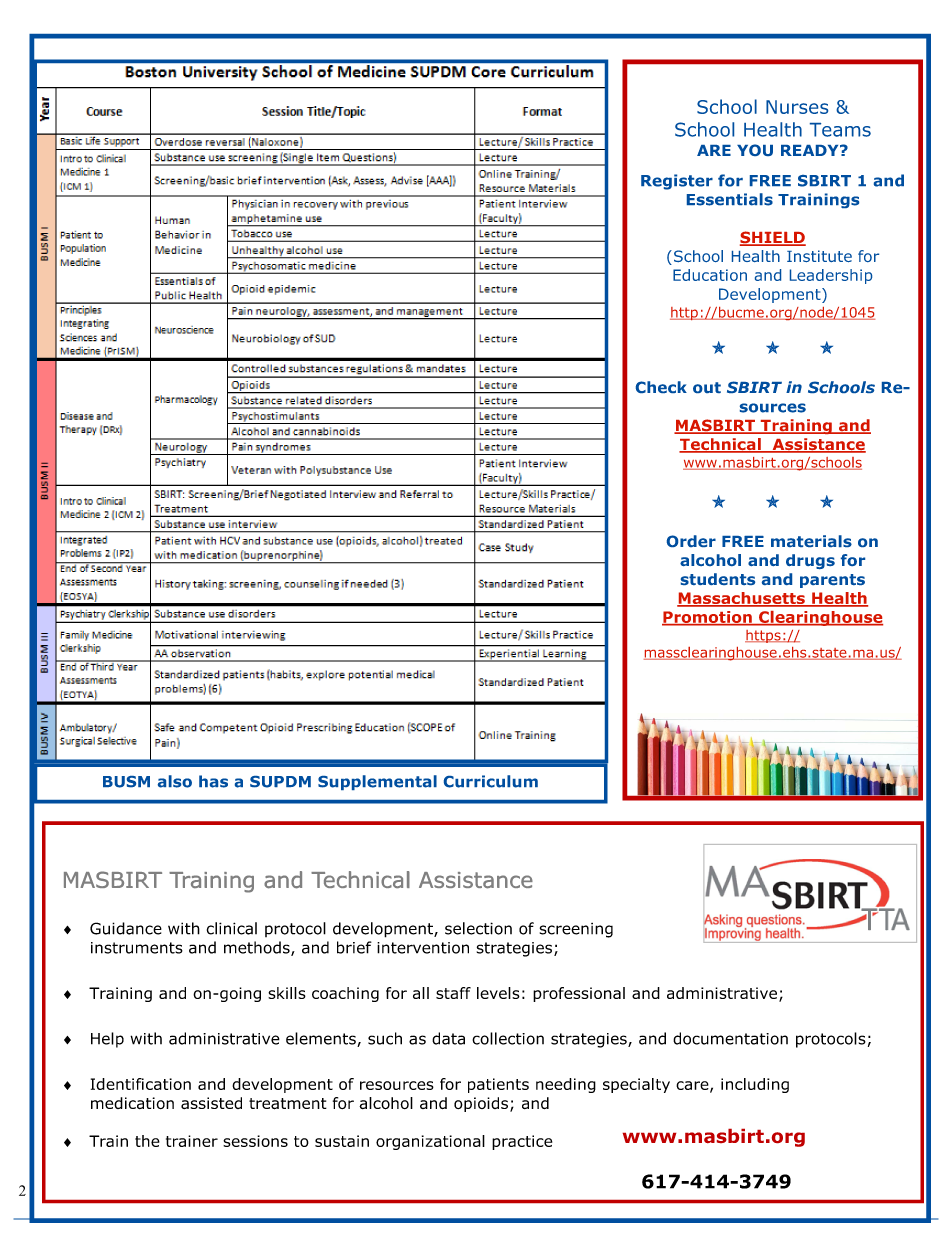 The height and width of the screenshot is (1233, 952). Describe the element at coordinates (211, 1103) in the screenshot. I see `assisted` at that location.
